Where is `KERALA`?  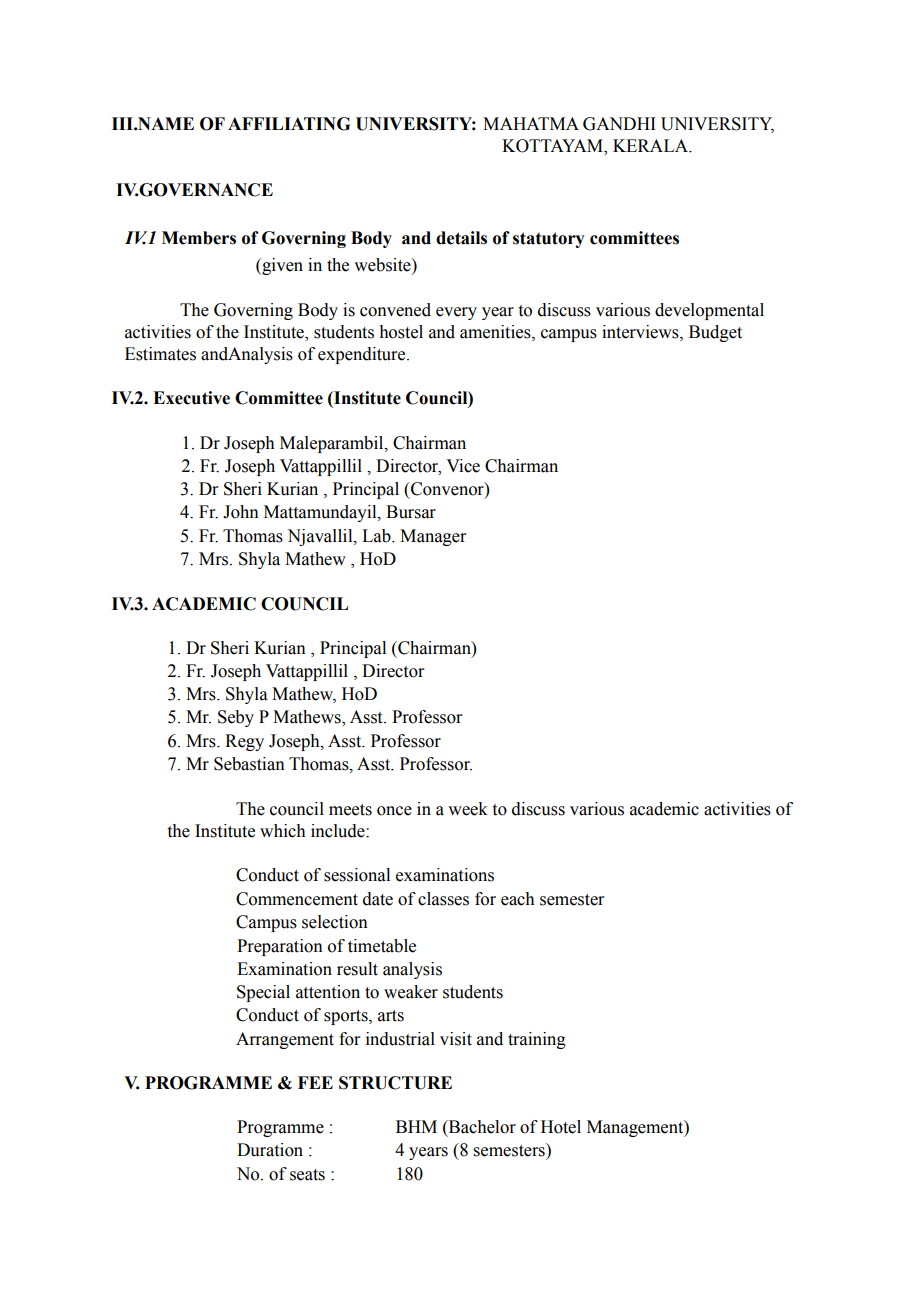 KERALA is located at coordinates (651, 145).
